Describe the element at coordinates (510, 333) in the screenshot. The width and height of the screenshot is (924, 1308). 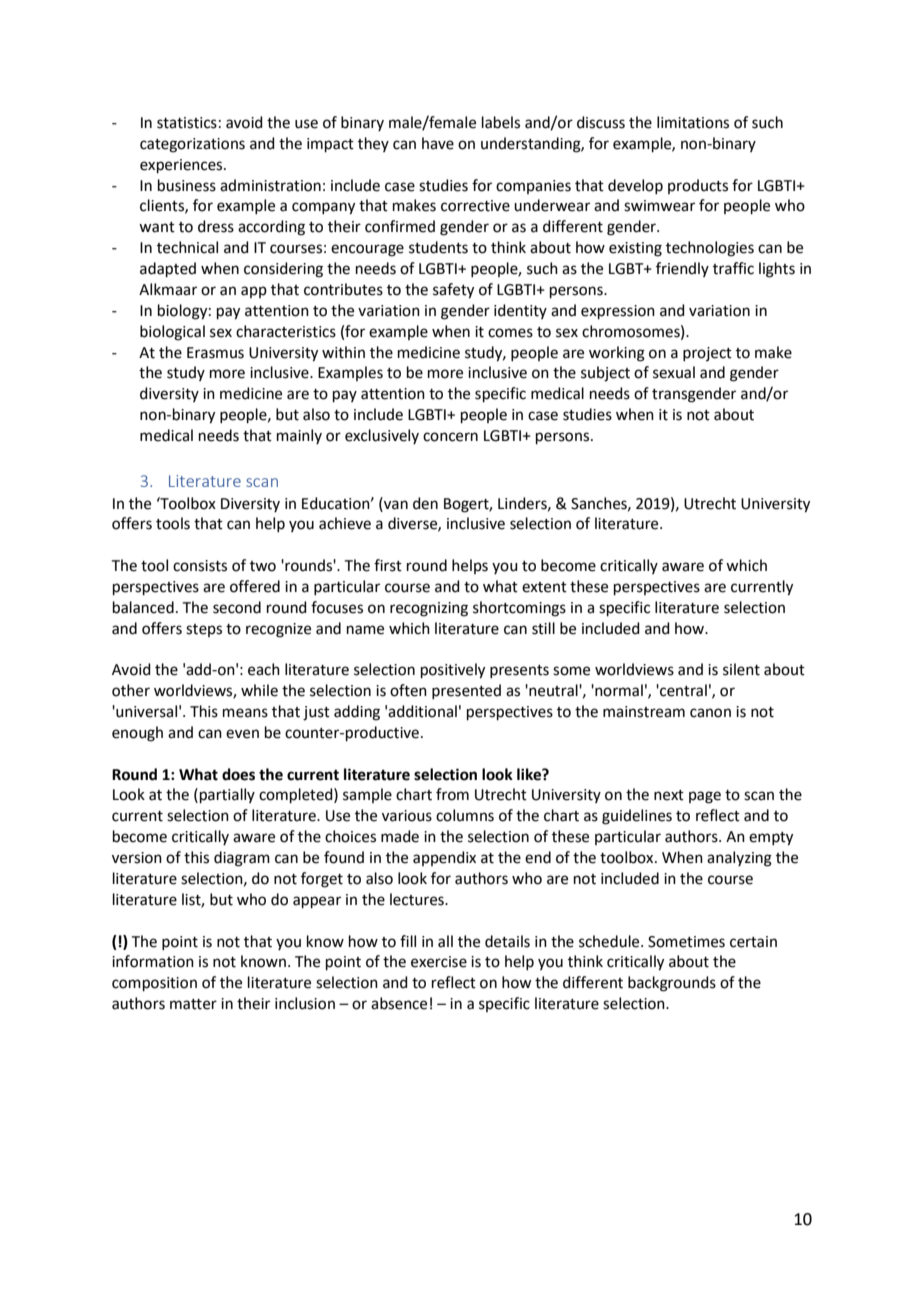
I see `comes` at that location.
